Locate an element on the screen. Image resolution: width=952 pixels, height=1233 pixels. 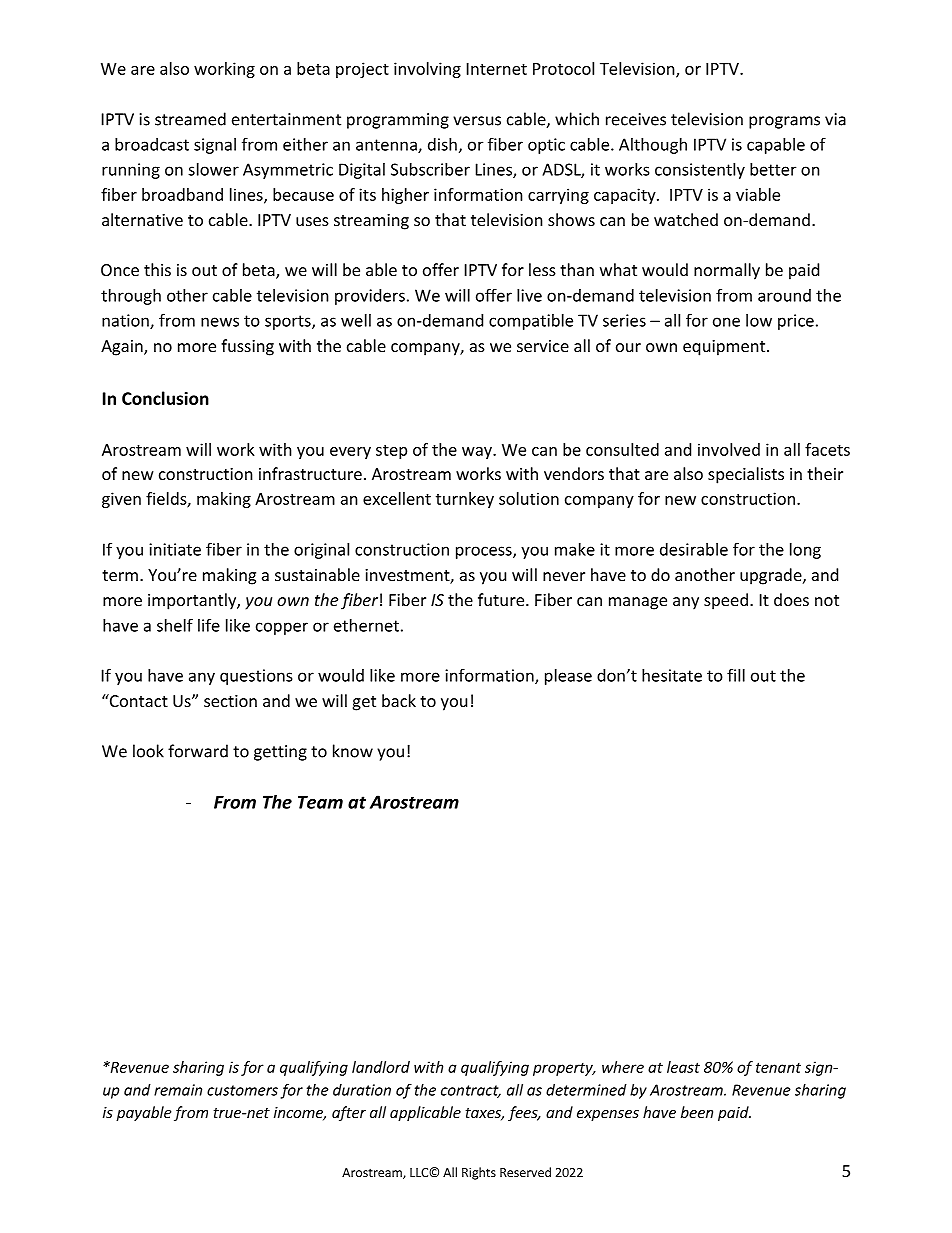
life is located at coordinates (209, 625).
